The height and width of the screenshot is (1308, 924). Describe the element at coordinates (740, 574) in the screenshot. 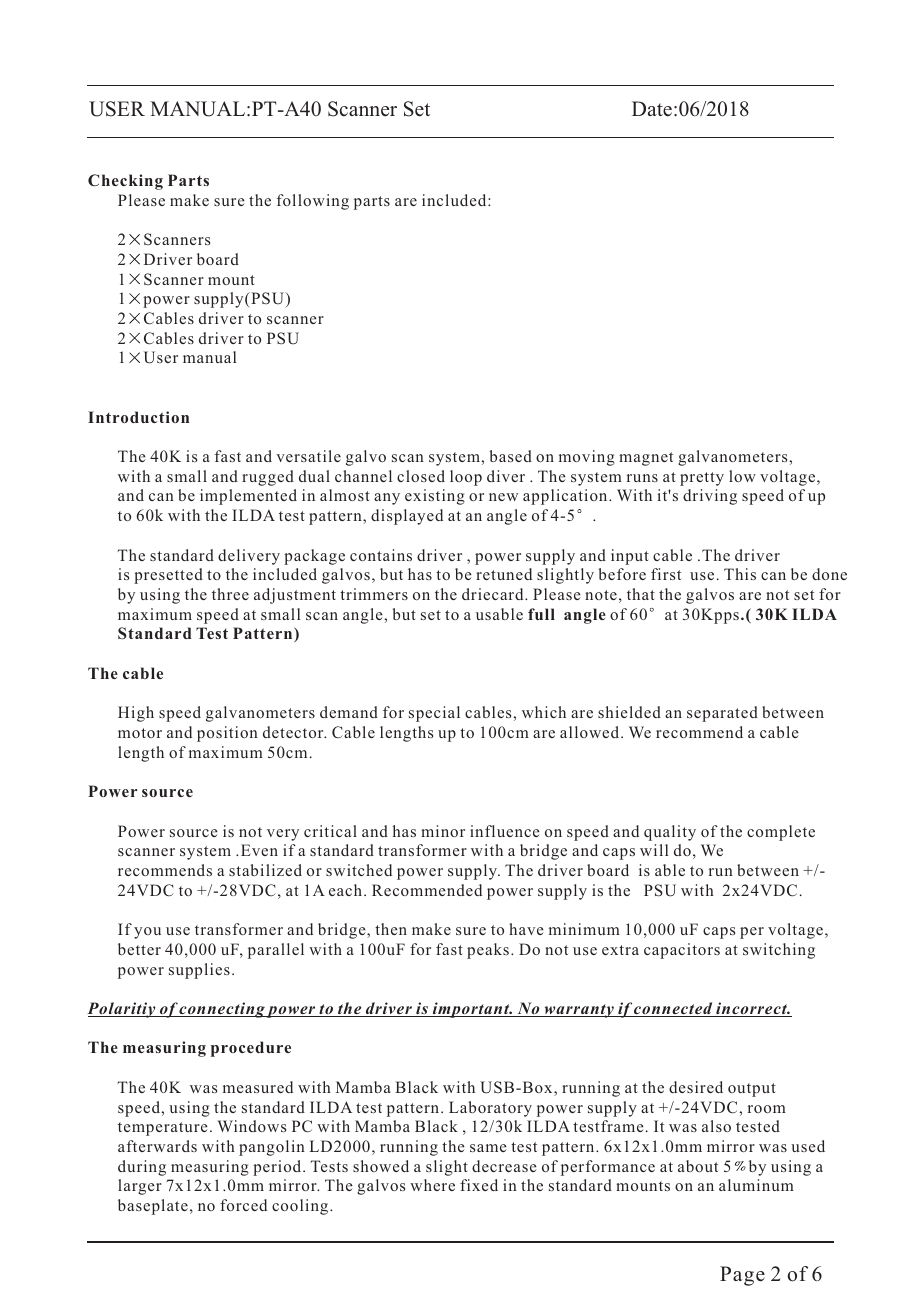

I see `This` at that location.
